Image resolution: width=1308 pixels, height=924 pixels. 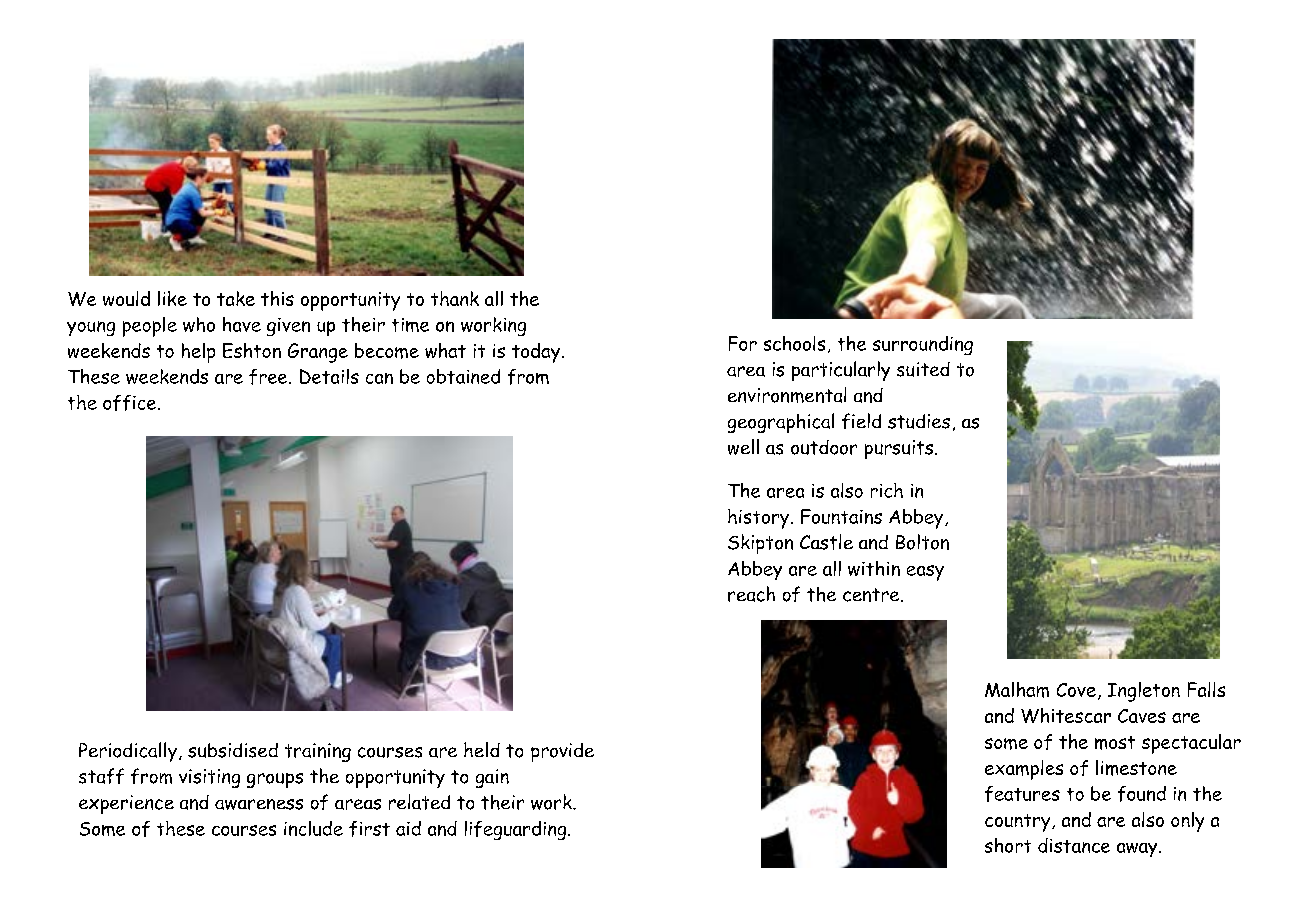 What do you see at coordinates (562, 752) in the document?
I see `provide` at bounding box center [562, 752].
